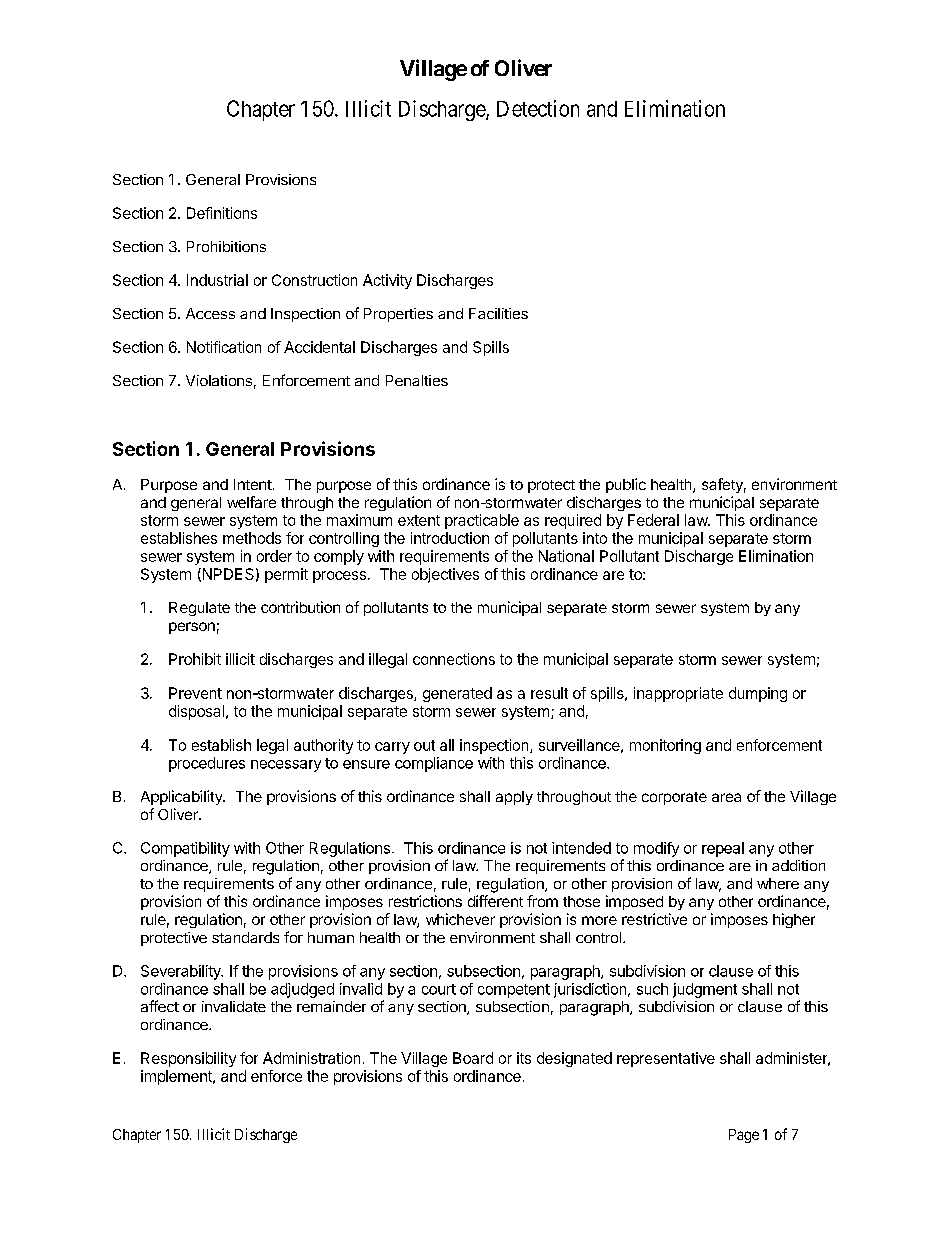  Describe the element at coordinates (482, 521) in the screenshot. I see `practicable` at that location.
